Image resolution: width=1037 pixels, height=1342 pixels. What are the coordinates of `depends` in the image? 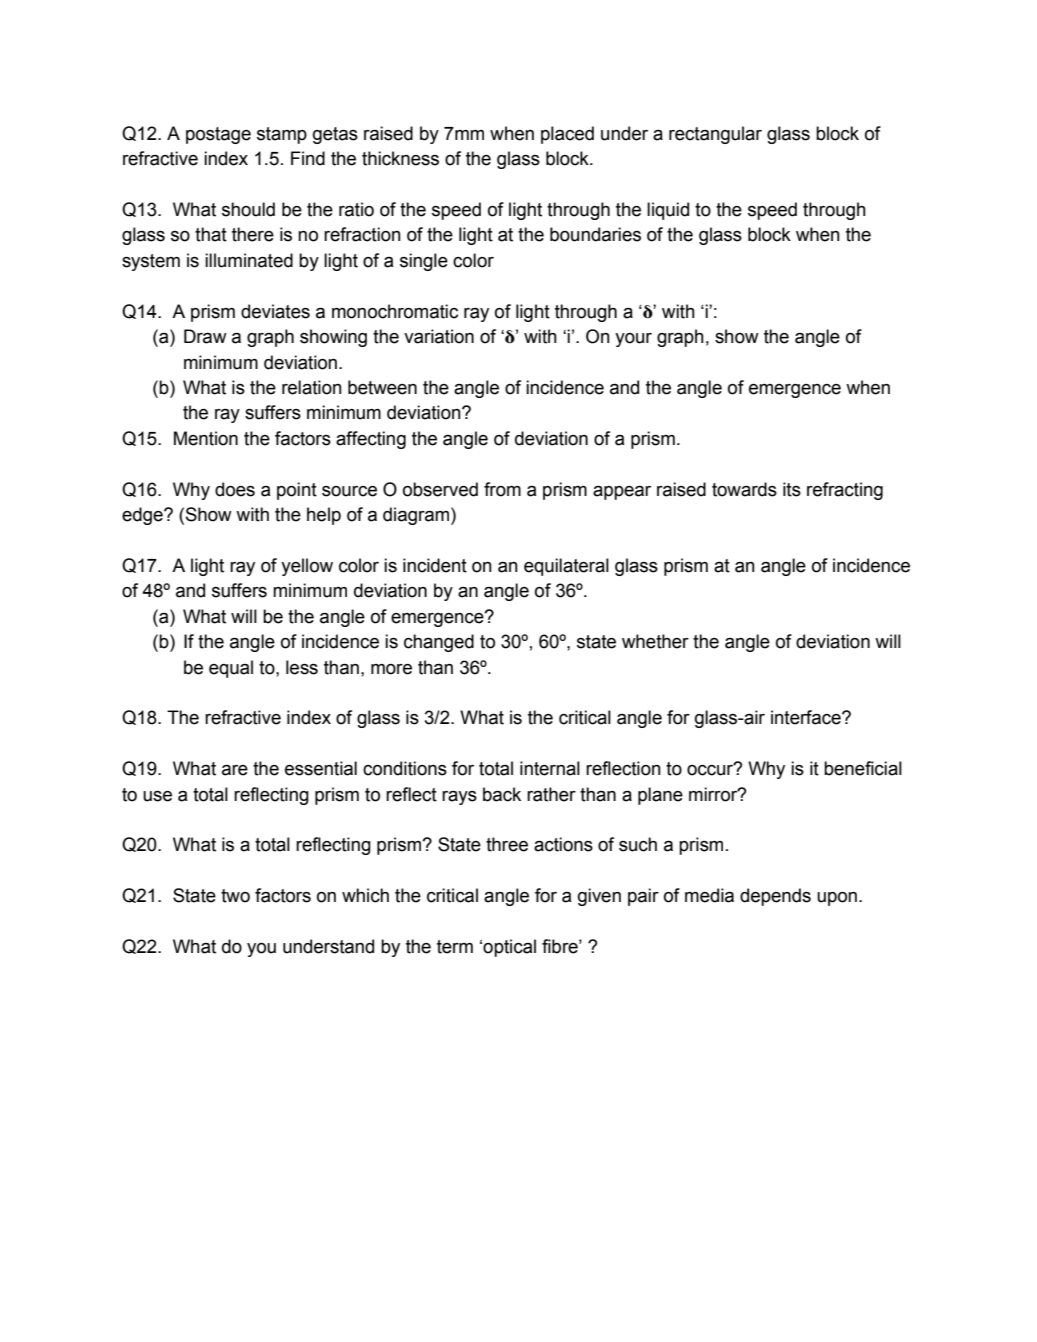 It's located at (775, 897).
